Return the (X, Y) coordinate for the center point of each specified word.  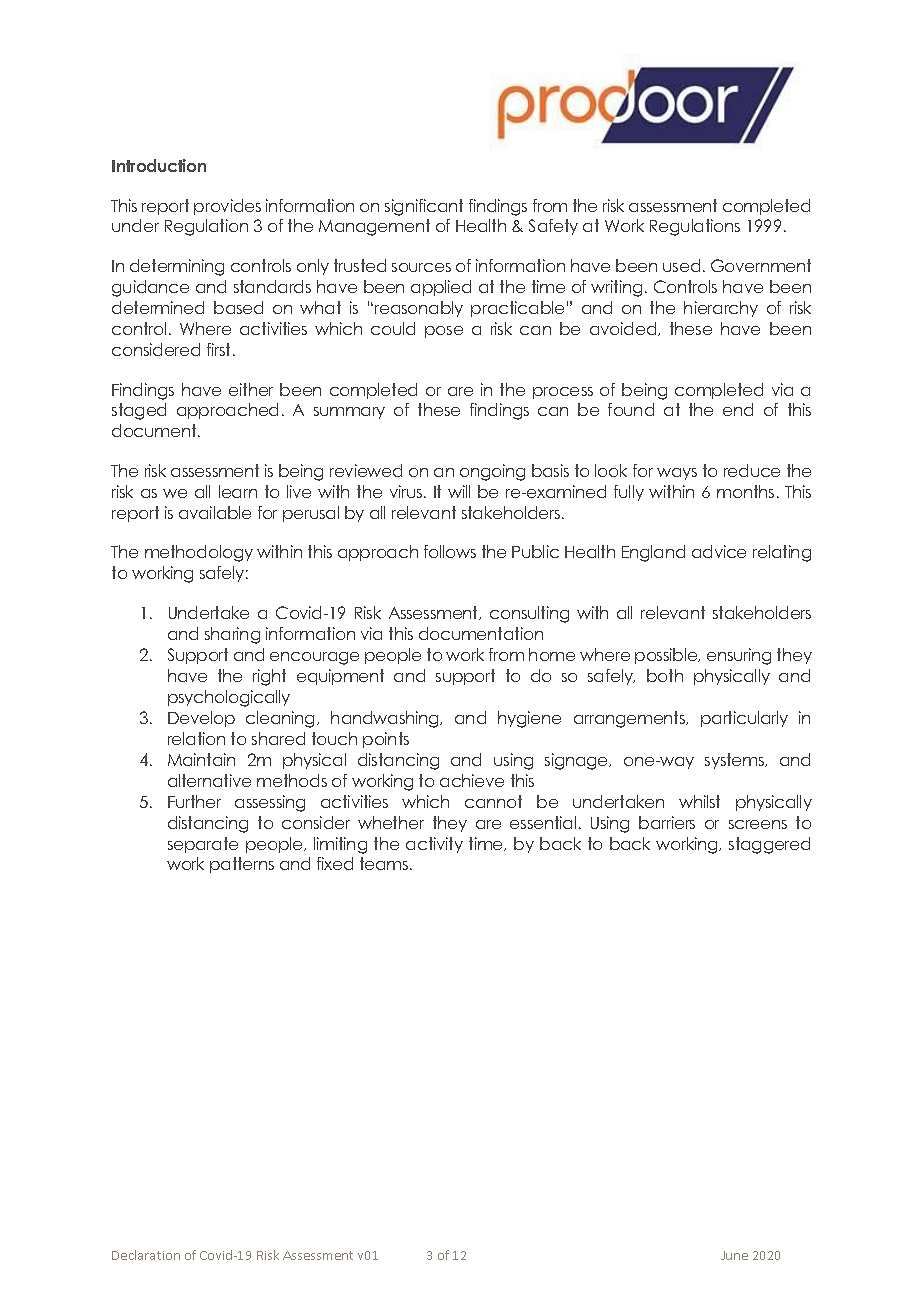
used (681, 265)
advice (719, 551)
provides (227, 207)
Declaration (146, 1255)
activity (434, 845)
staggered (769, 845)
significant (424, 207)
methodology (199, 553)
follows (450, 551)
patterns (242, 865)
